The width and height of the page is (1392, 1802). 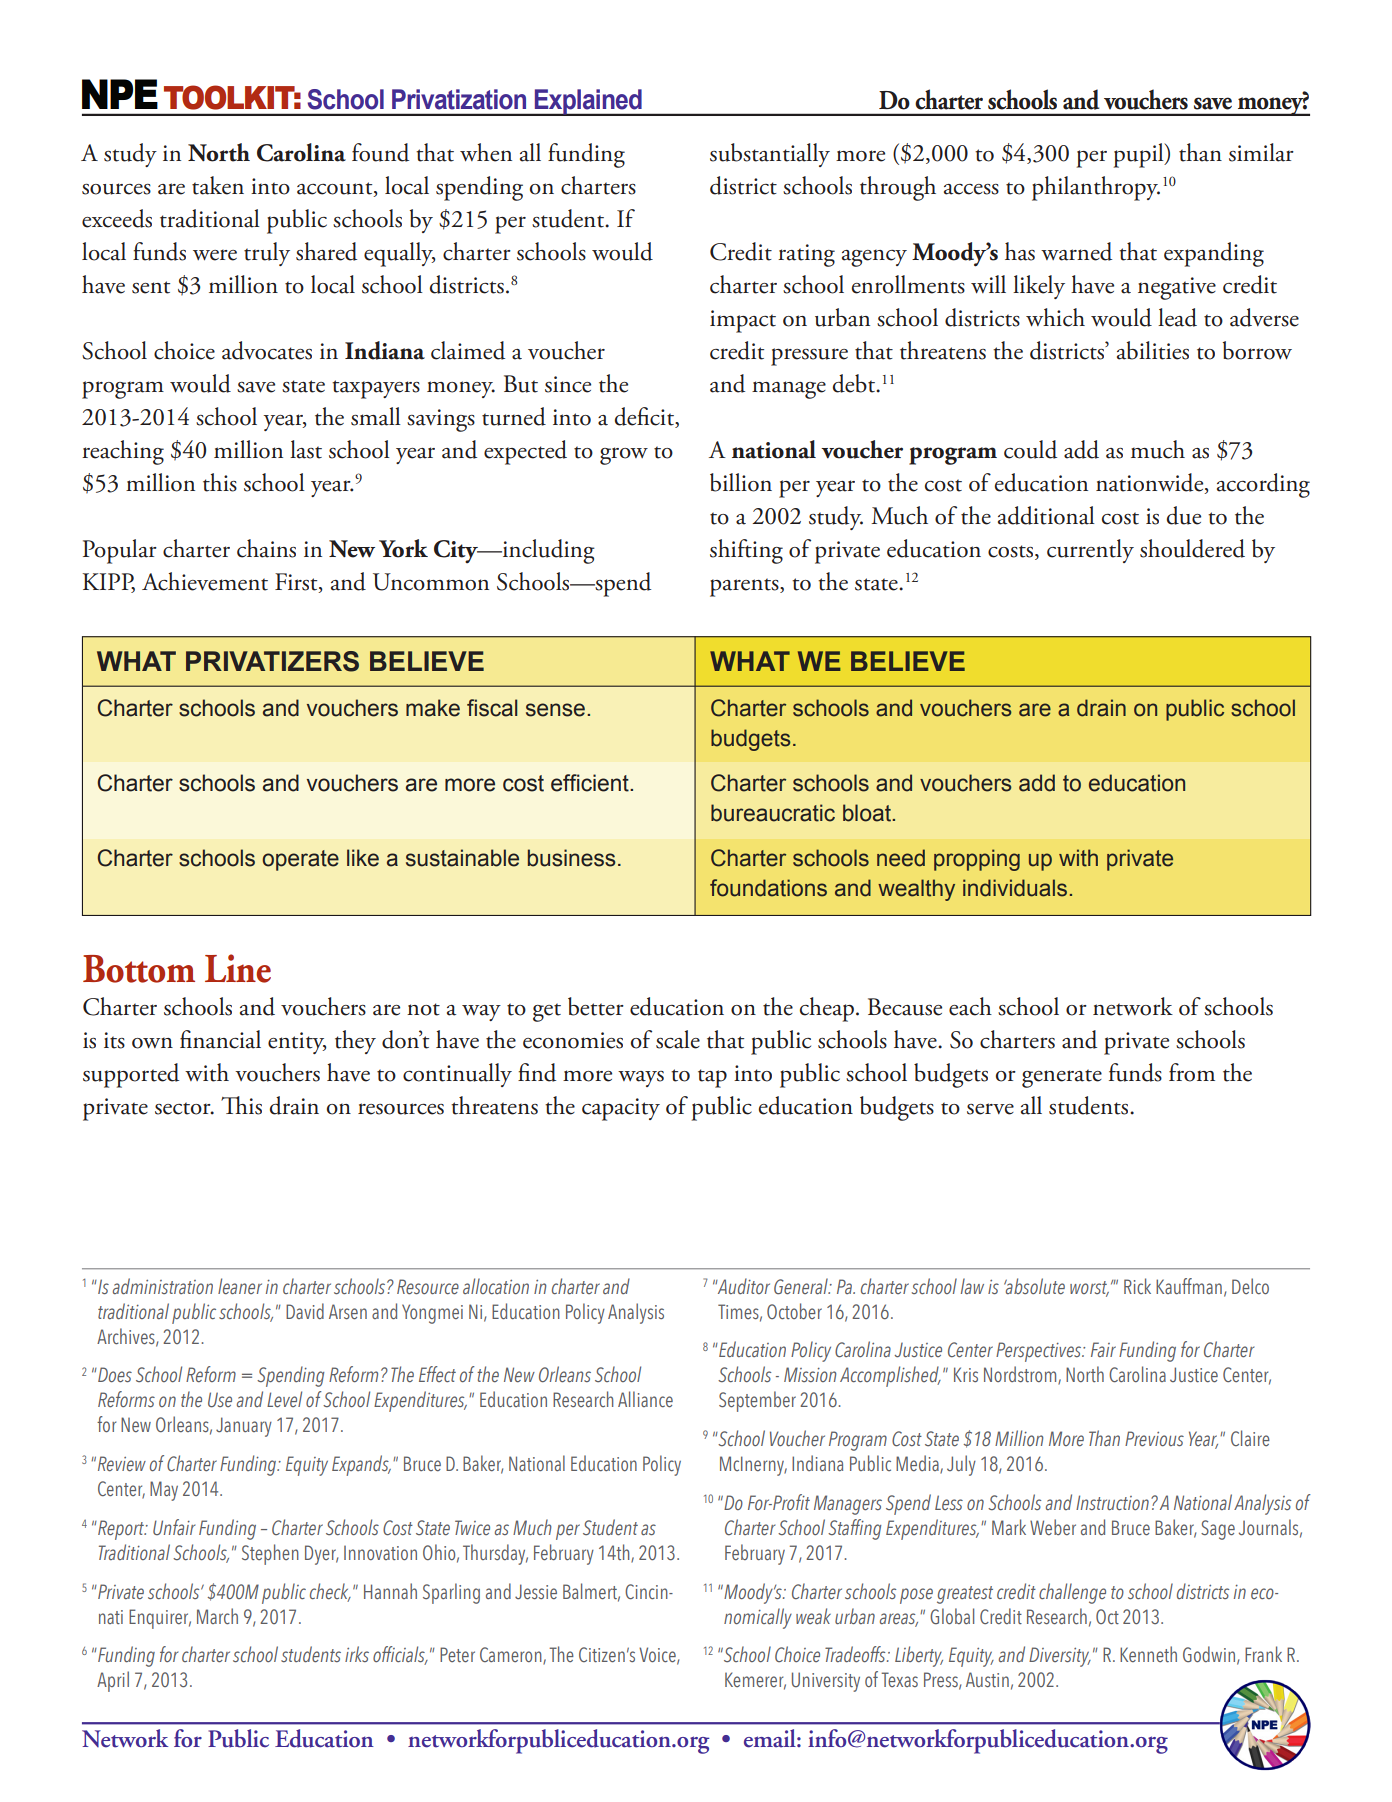 What do you see at coordinates (1184, 515) in the page?
I see `due` at bounding box center [1184, 515].
